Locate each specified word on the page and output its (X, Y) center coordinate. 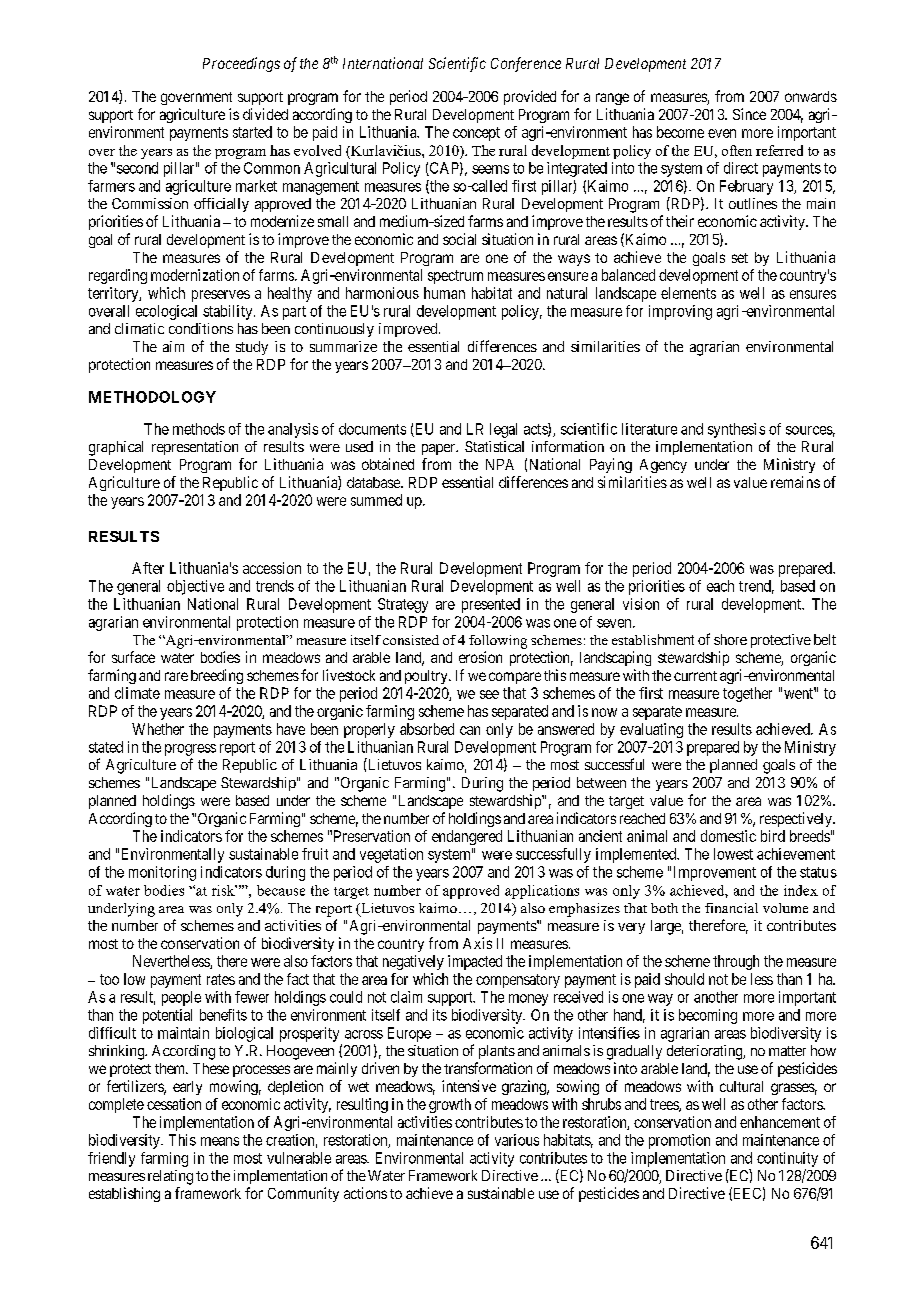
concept (476, 134)
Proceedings (241, 64)
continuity (787, 1159)
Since (749, 114)
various (517, 1140)
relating (170, 1177)
